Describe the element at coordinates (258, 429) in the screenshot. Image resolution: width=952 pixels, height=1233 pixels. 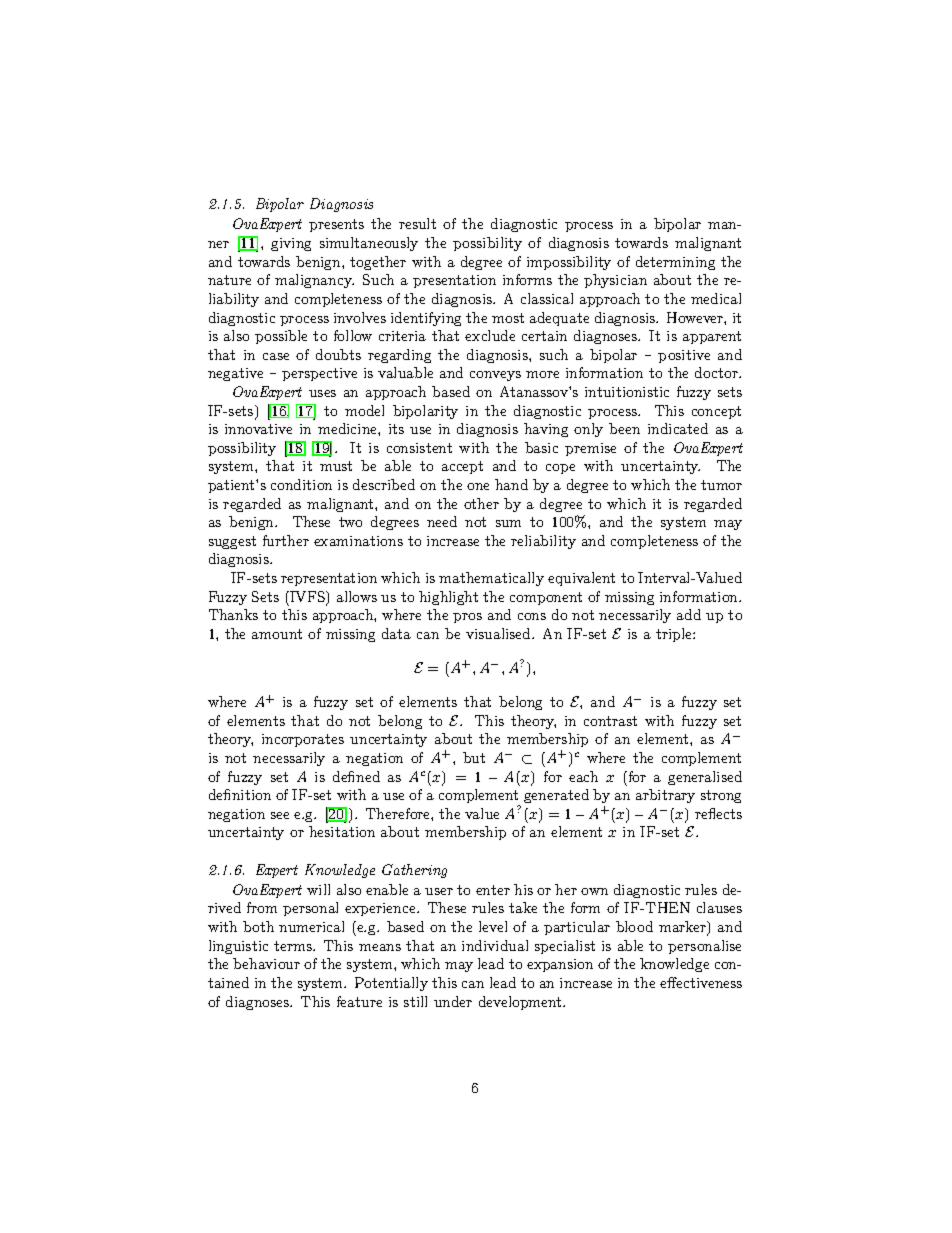
I see `innovative` at that location.
